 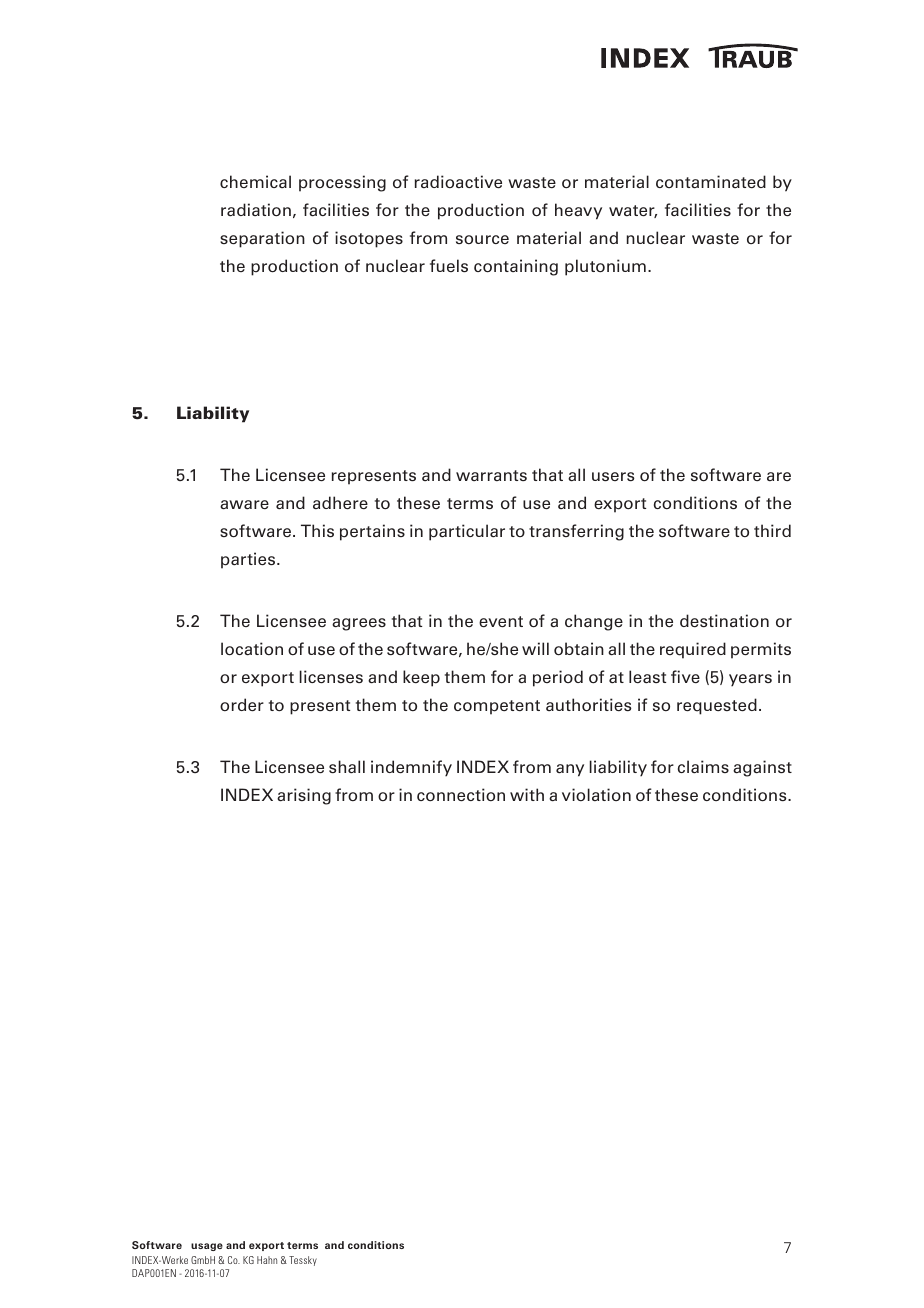 What do you see at coordinates (267, 1260) in the screenshot?
I see `Hahn` at bounding box center [267, 1260].
